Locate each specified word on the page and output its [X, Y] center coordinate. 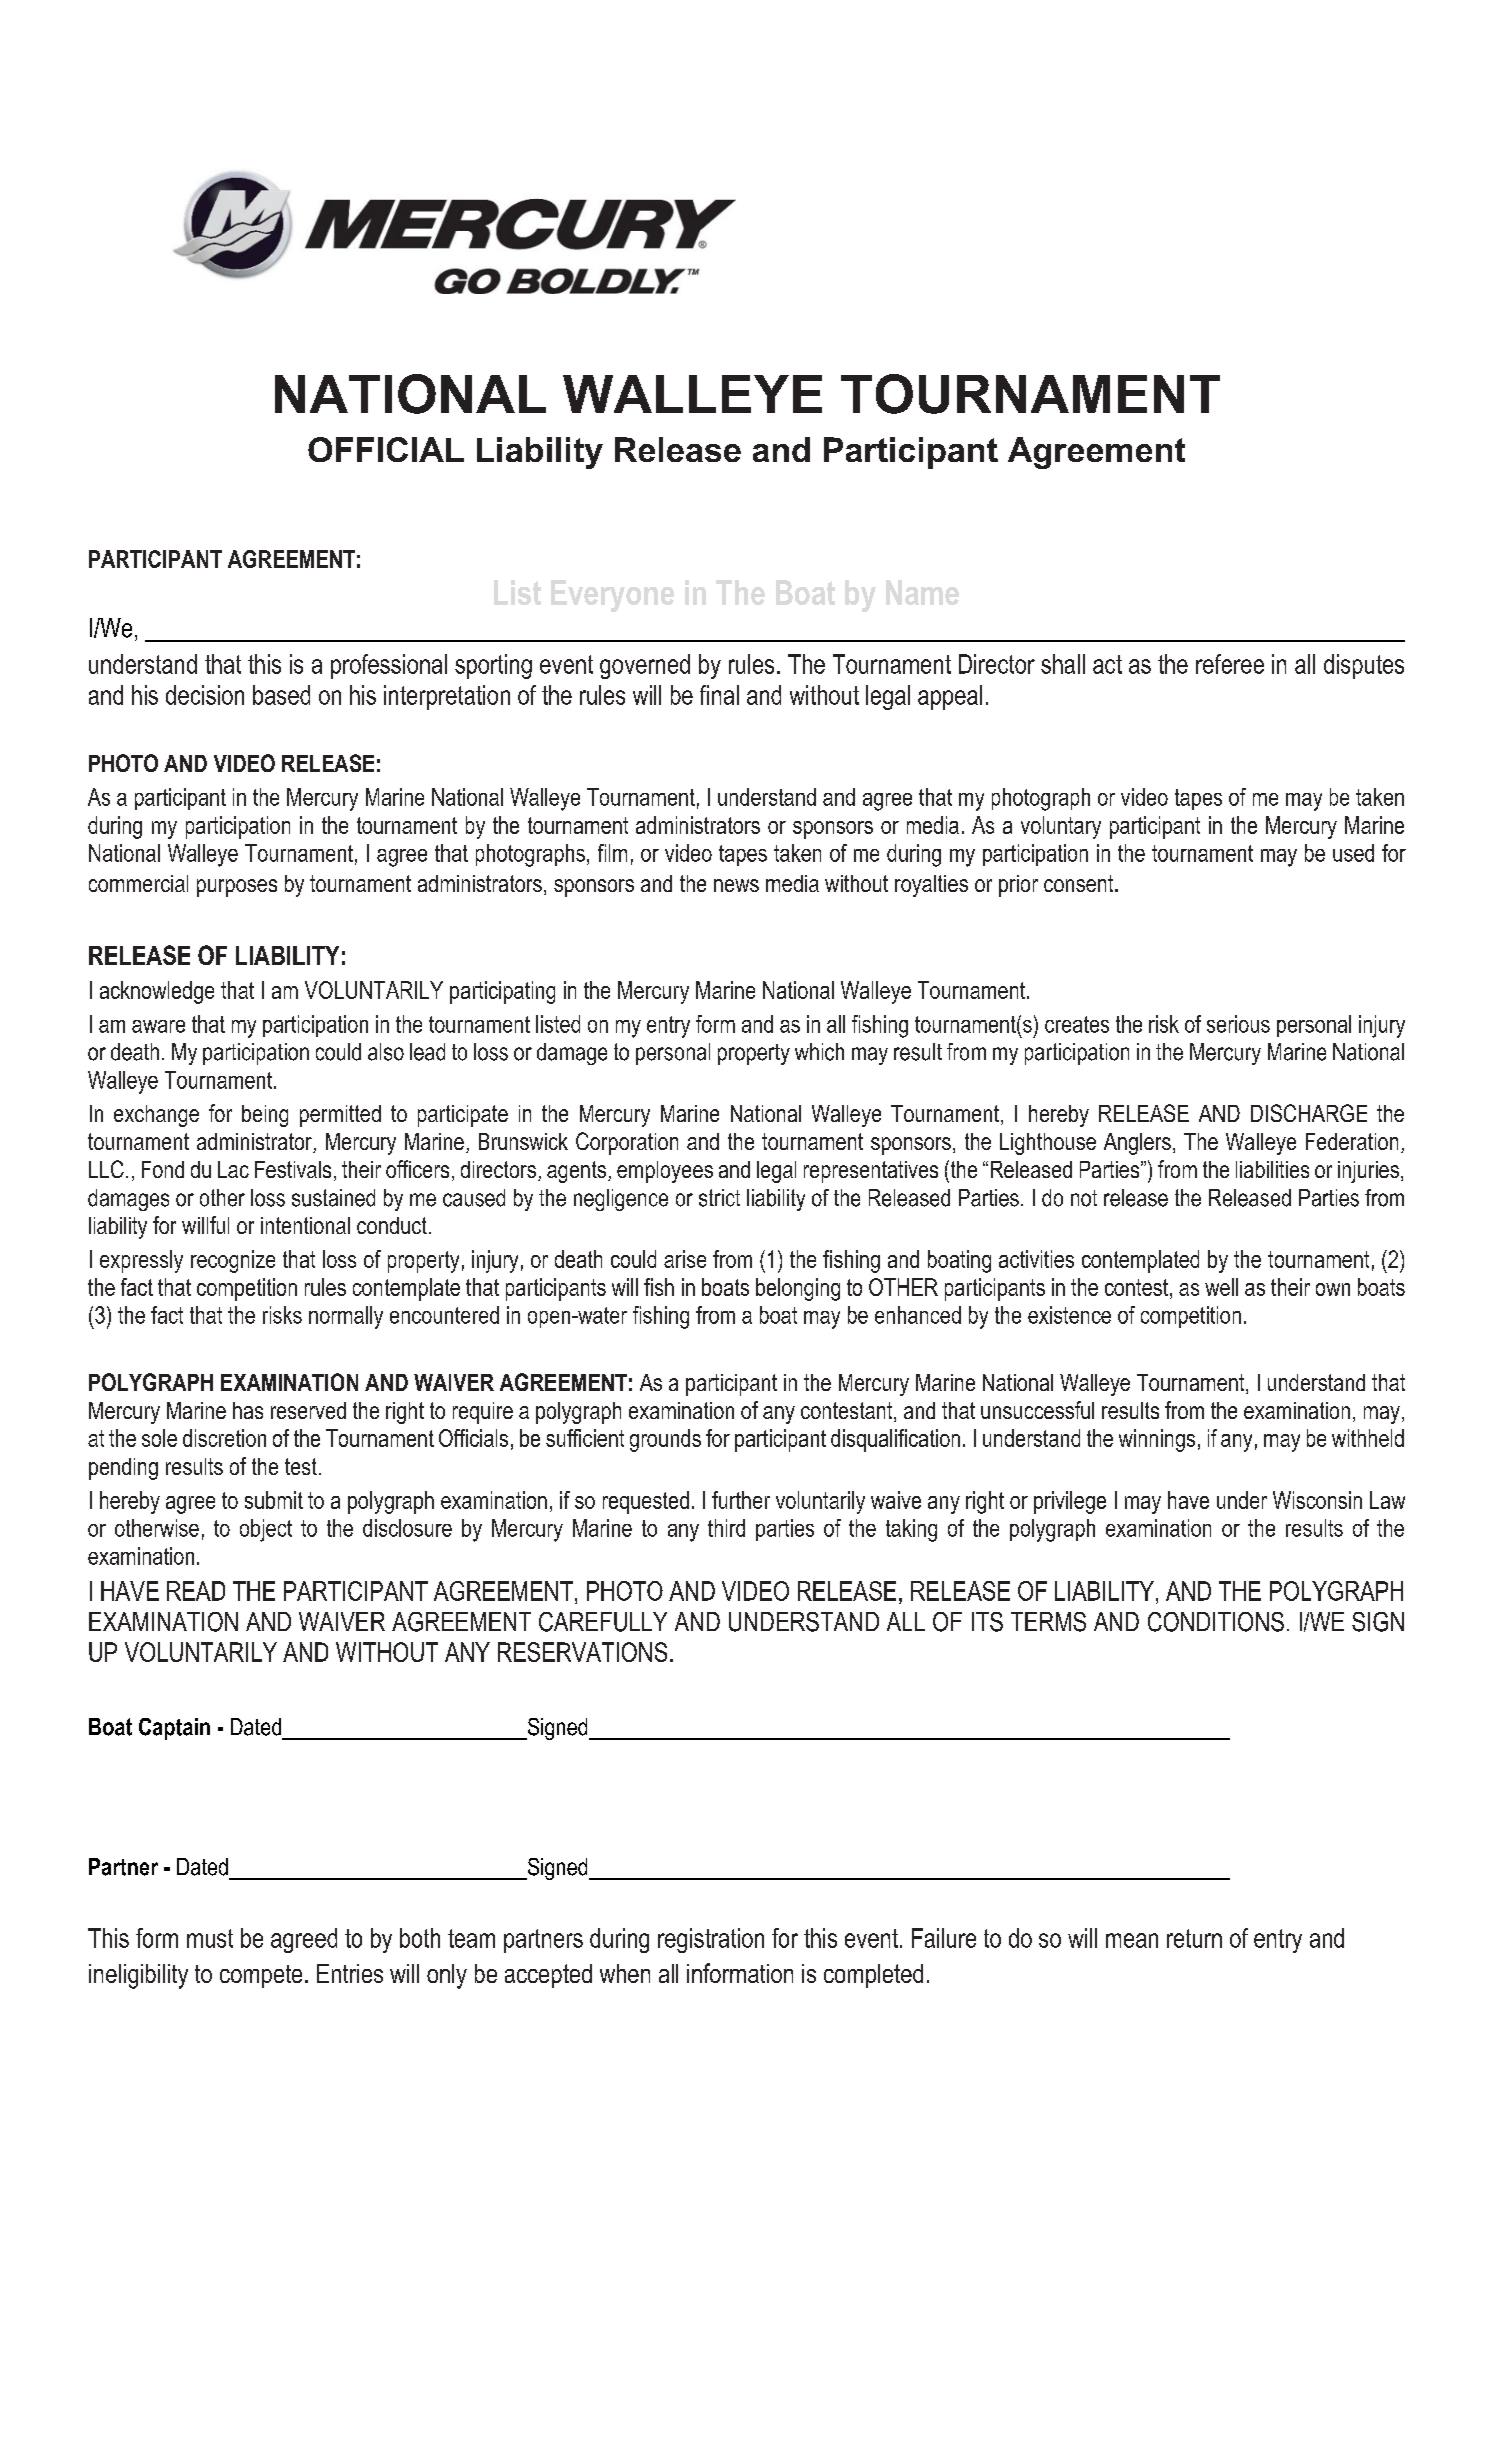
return [1194, 1938]
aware [158, 1026]
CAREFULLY [603, 1622]
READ [196, 1591]
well [1221, 1287]
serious [1238, 1024]
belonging [798, 1289]
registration [711, 1940]
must [210, 1938]
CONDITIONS [1216, 1622]
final [719, 695]
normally [346, 1317]
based [281, 695]
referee [1230, 664]
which [819, 1052]
